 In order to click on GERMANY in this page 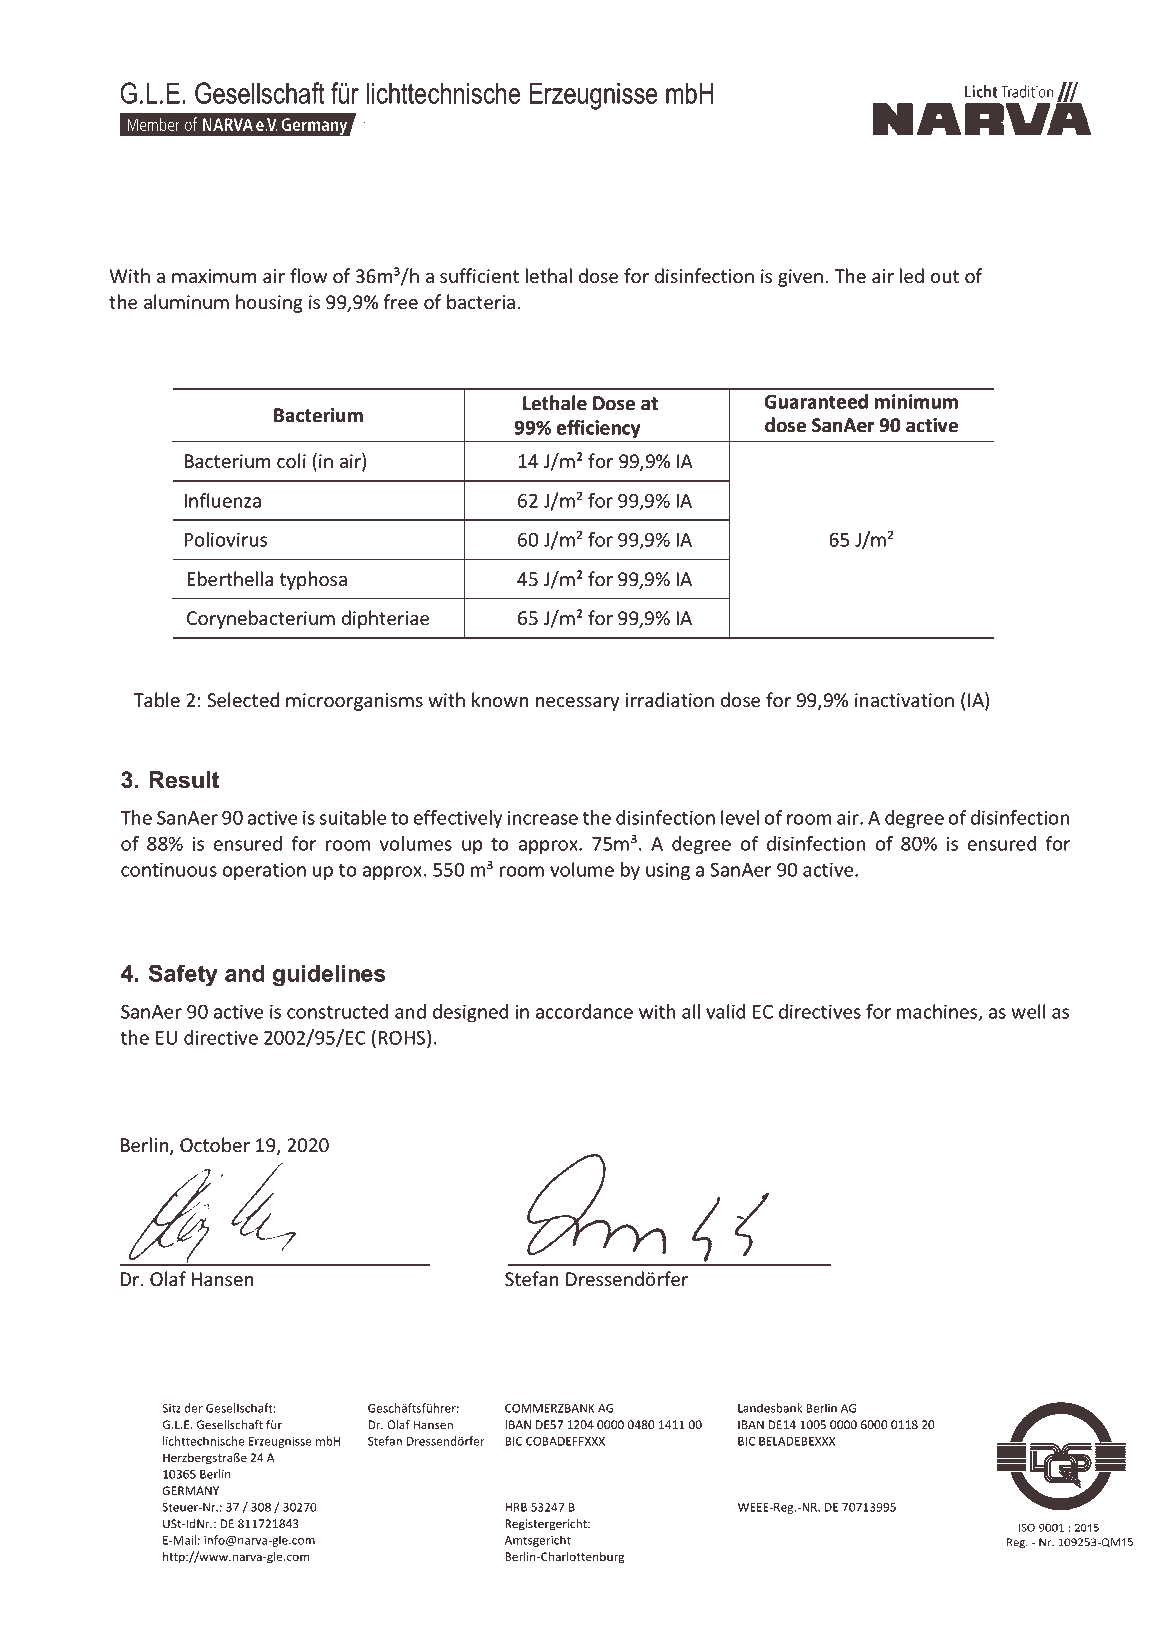, I will do `click(190, 1490)`.
